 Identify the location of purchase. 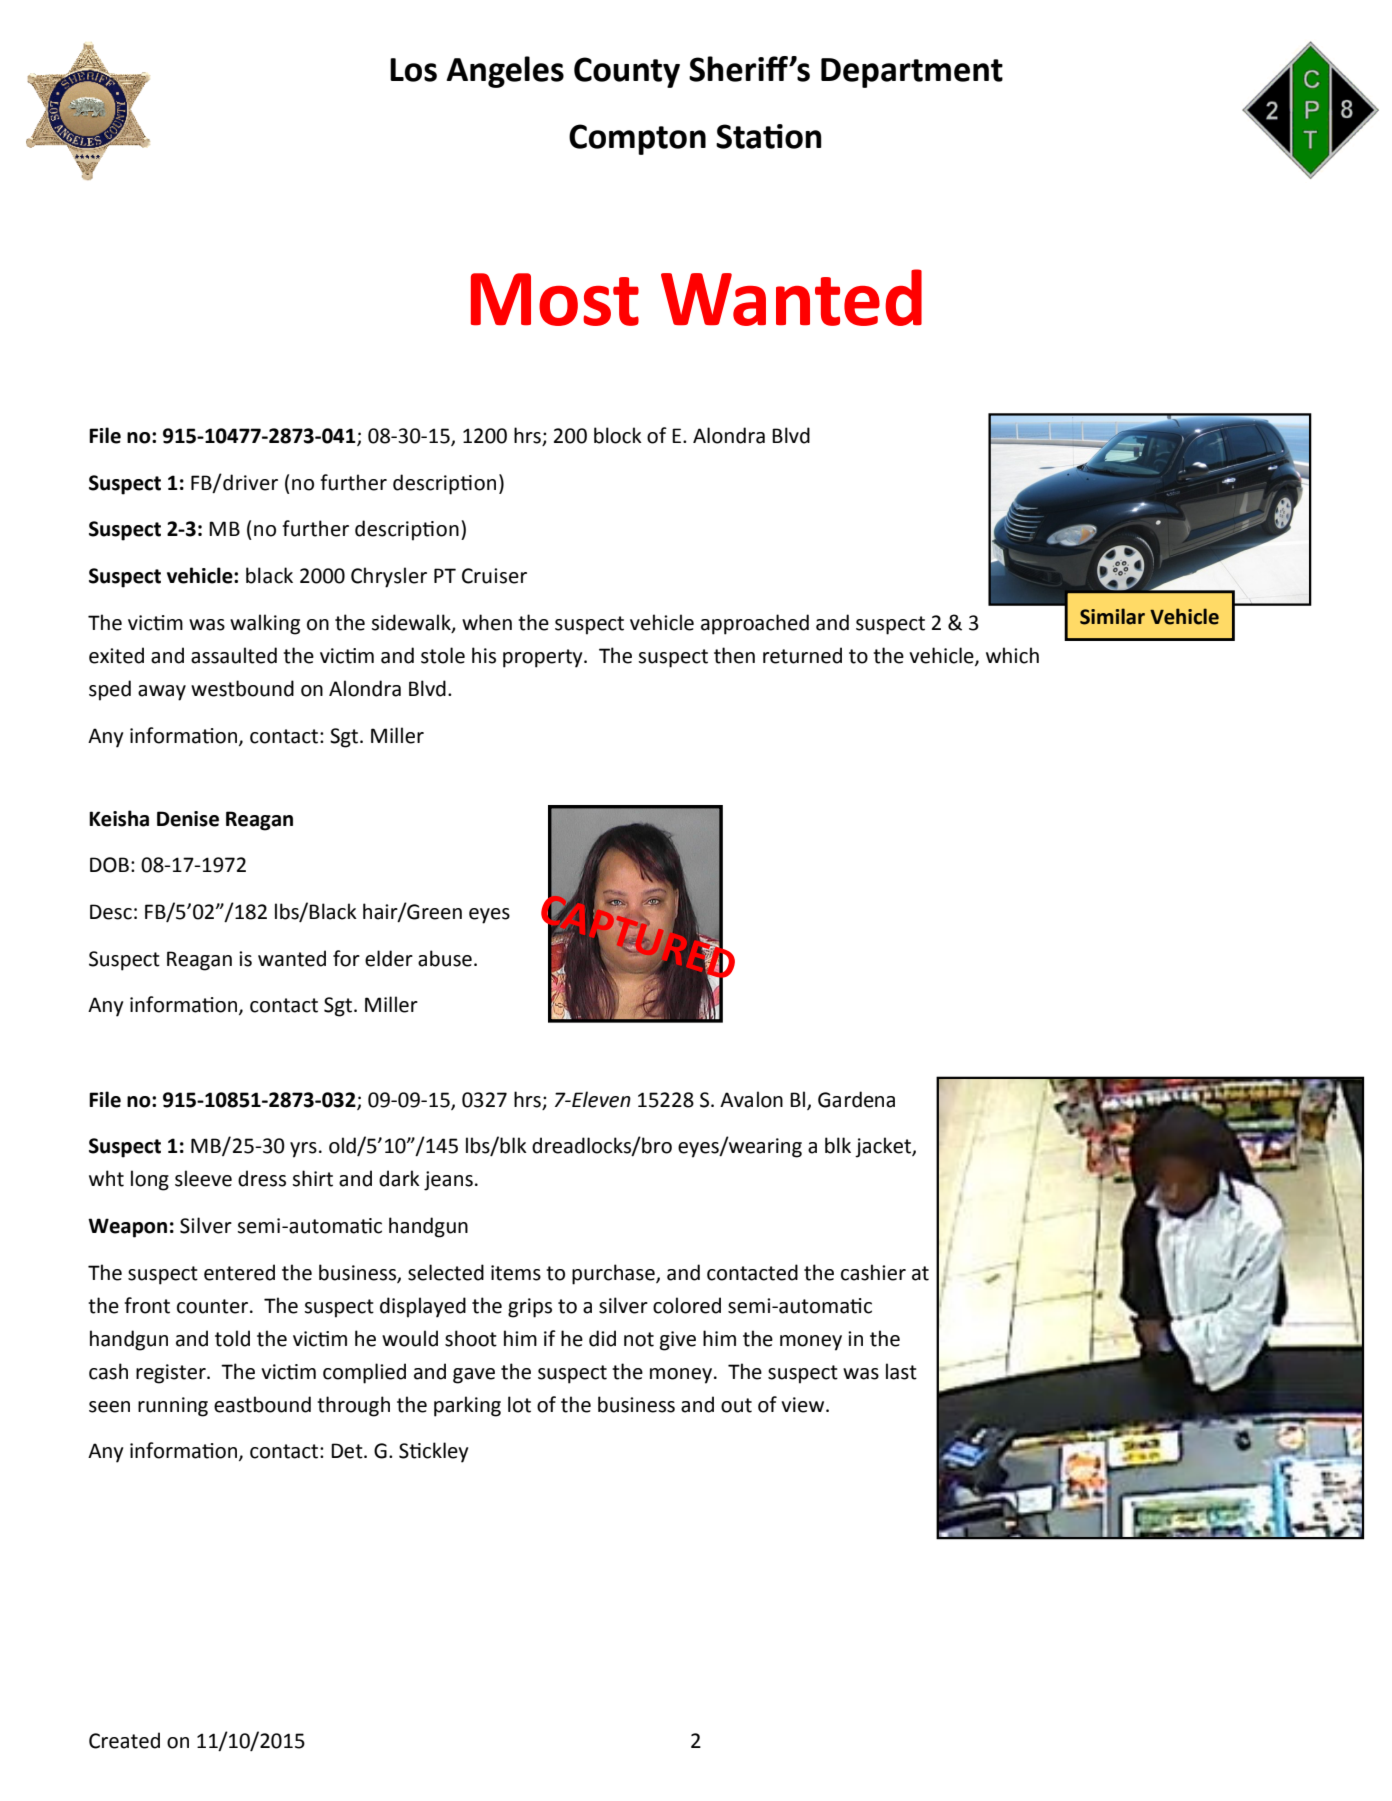
(614, 1274).
